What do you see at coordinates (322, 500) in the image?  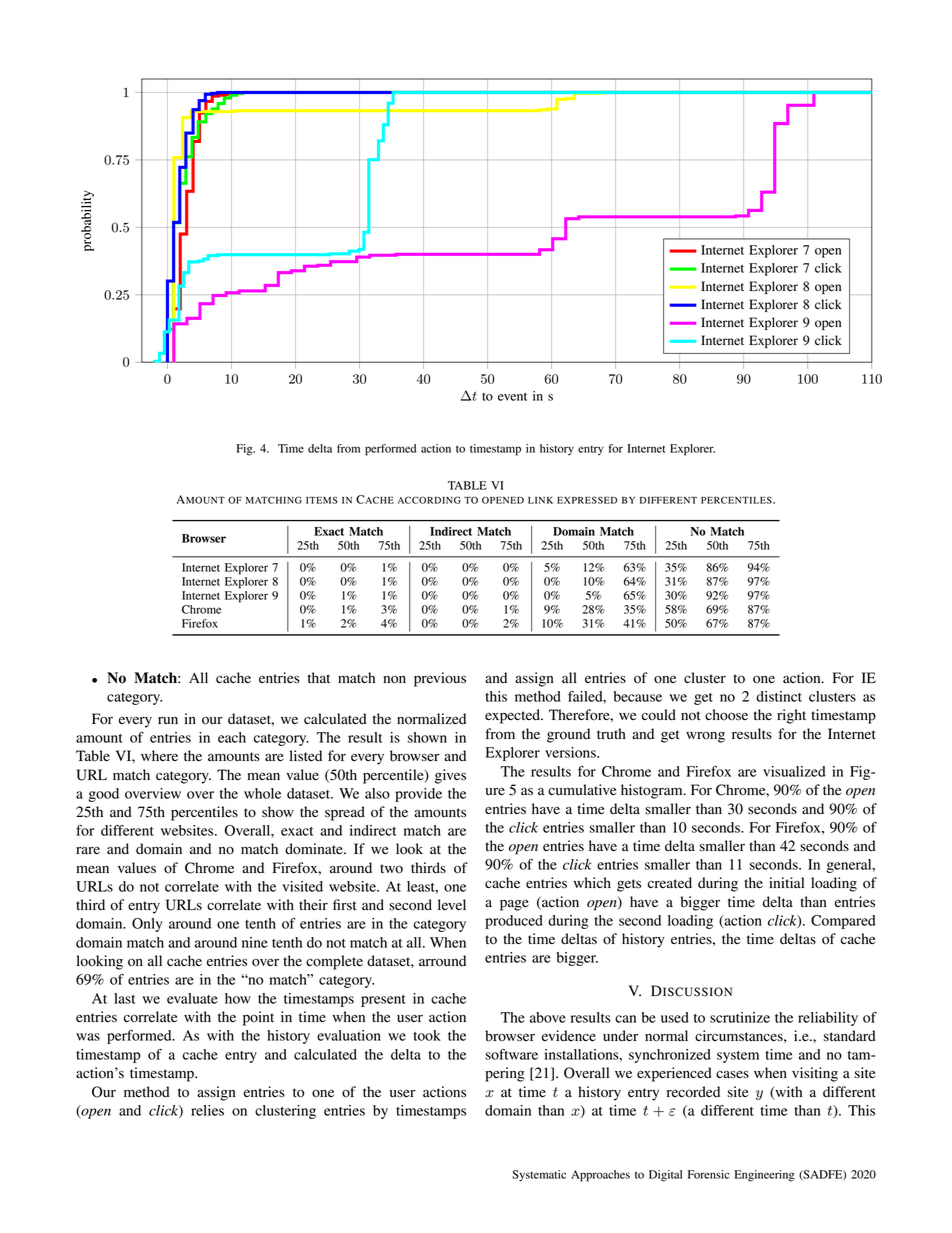 I see `ITEMS` at bounding box center [322, 500].
